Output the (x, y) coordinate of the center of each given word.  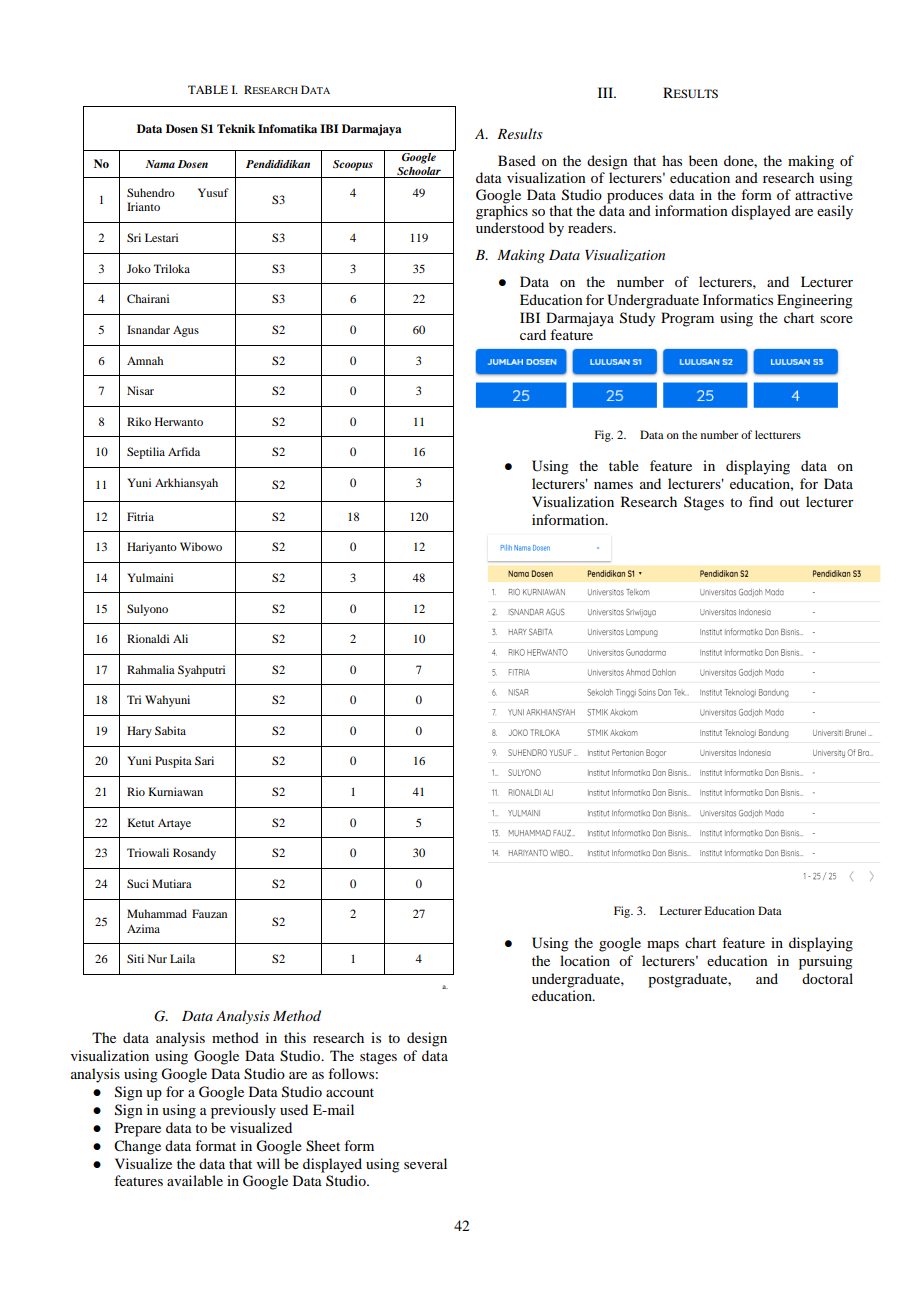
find (761, 501)
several (425, 1163)
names (613, 485)
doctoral (827, 978)
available (195, 1180)
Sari (204, 760)
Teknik (236, 128)
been (703, 160)
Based (517, 160)
